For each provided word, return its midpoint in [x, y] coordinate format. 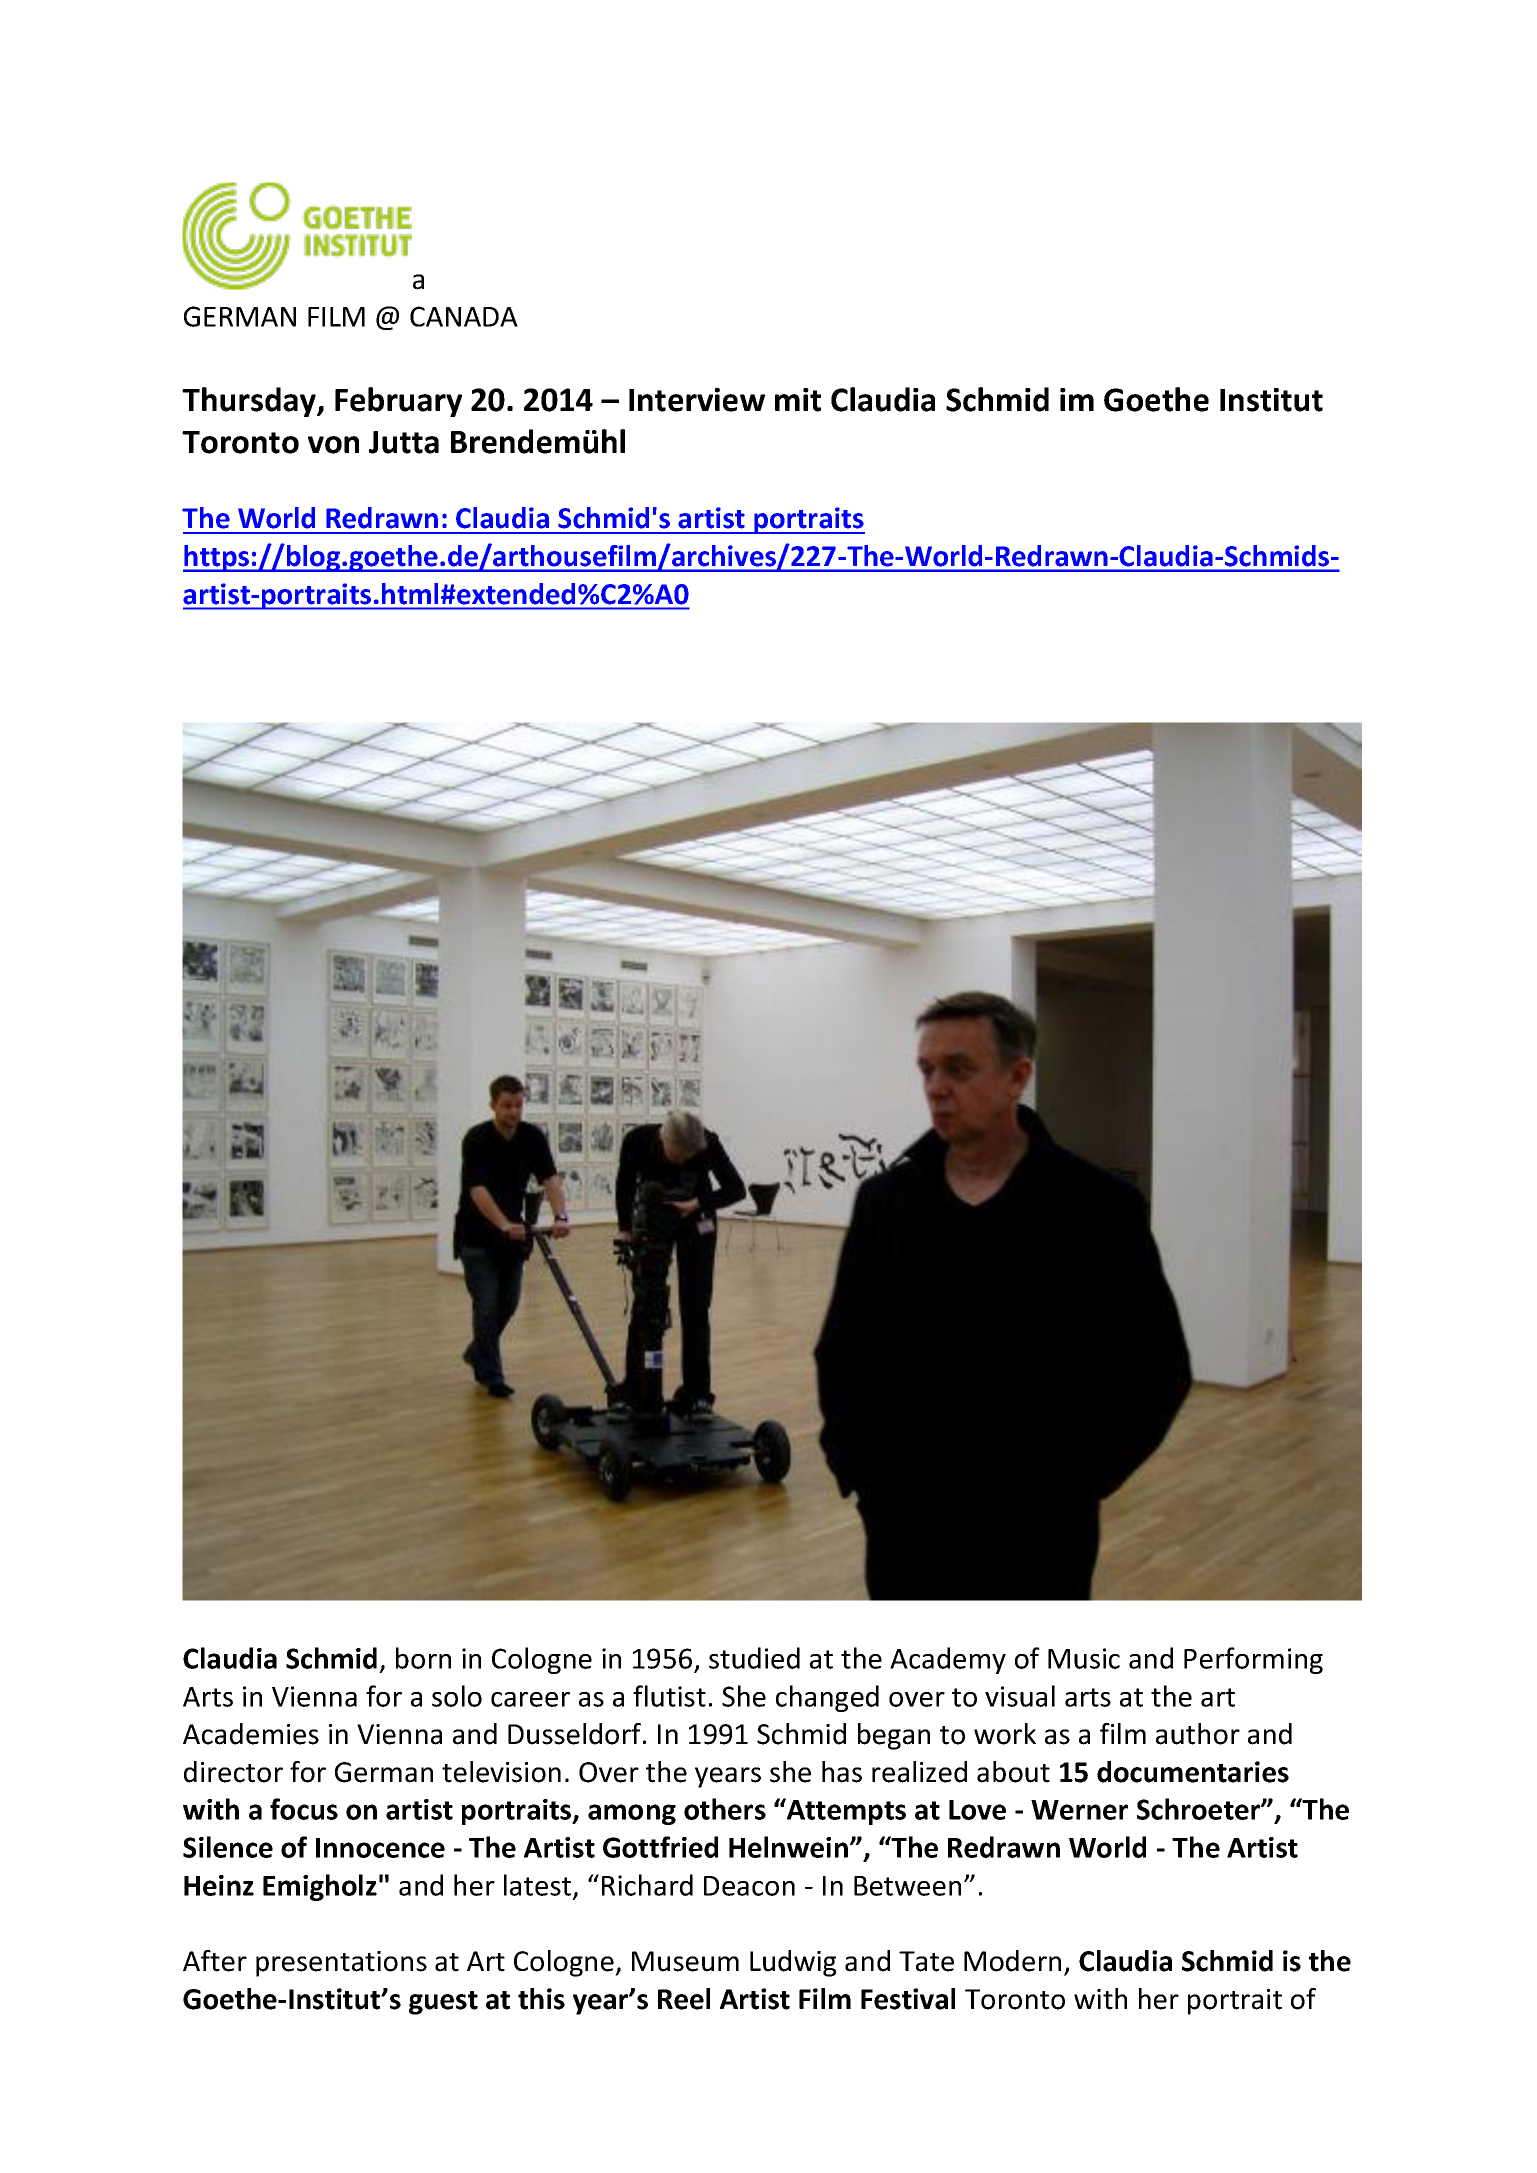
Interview [697, 400]
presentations [341, 1964]
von [333, 445]
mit [798, 400]
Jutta [404, 442]
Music [1084, 1658]
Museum [685, 1961]
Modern [1012, 1961]
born [423, 1658]
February [398, 402]
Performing [1253, 1660]
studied [754, 1658]
